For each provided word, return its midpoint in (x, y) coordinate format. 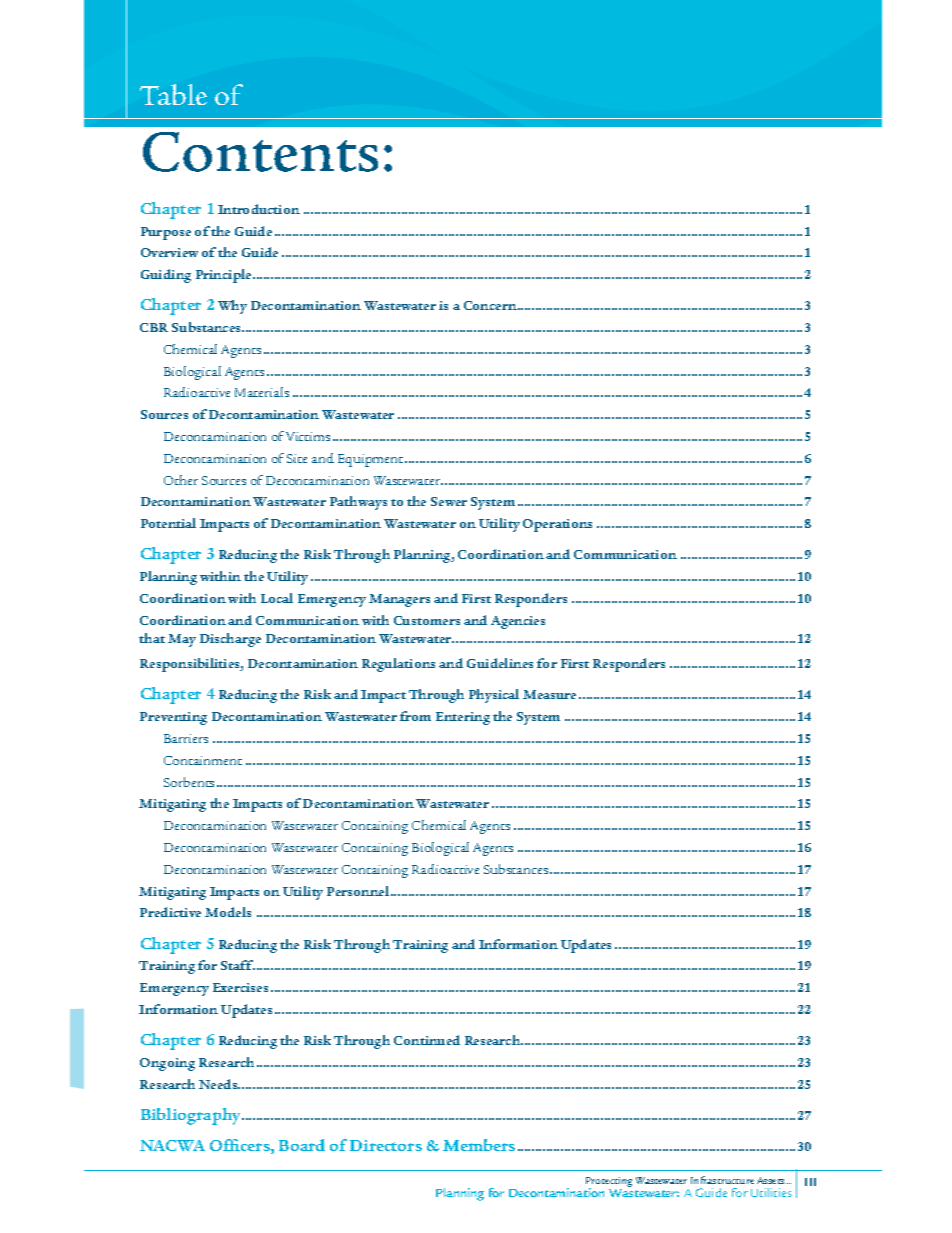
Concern (490, 305)
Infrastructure (722, 1180)
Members (479, 1145)
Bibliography (190, 1116)
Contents (260, 152)
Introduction (259, 209)
